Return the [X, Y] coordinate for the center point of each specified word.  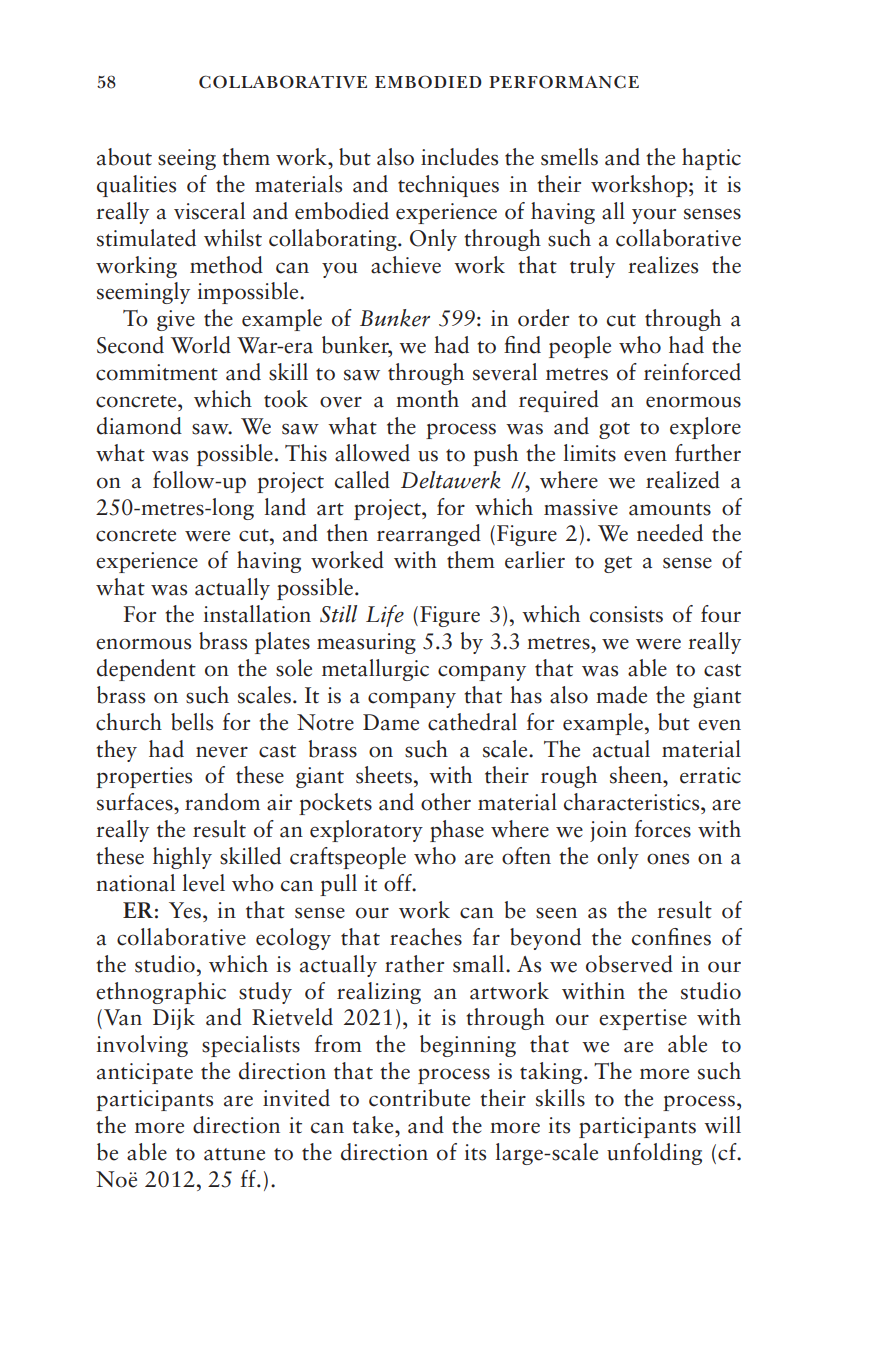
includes [459, 157]
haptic [711, 159]
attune [234, 1154]
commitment [157, 372]
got [614, 430]
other [446, 802]
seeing [187, 159]
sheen [637, 775]
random [222, 802]
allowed [372, 453]
